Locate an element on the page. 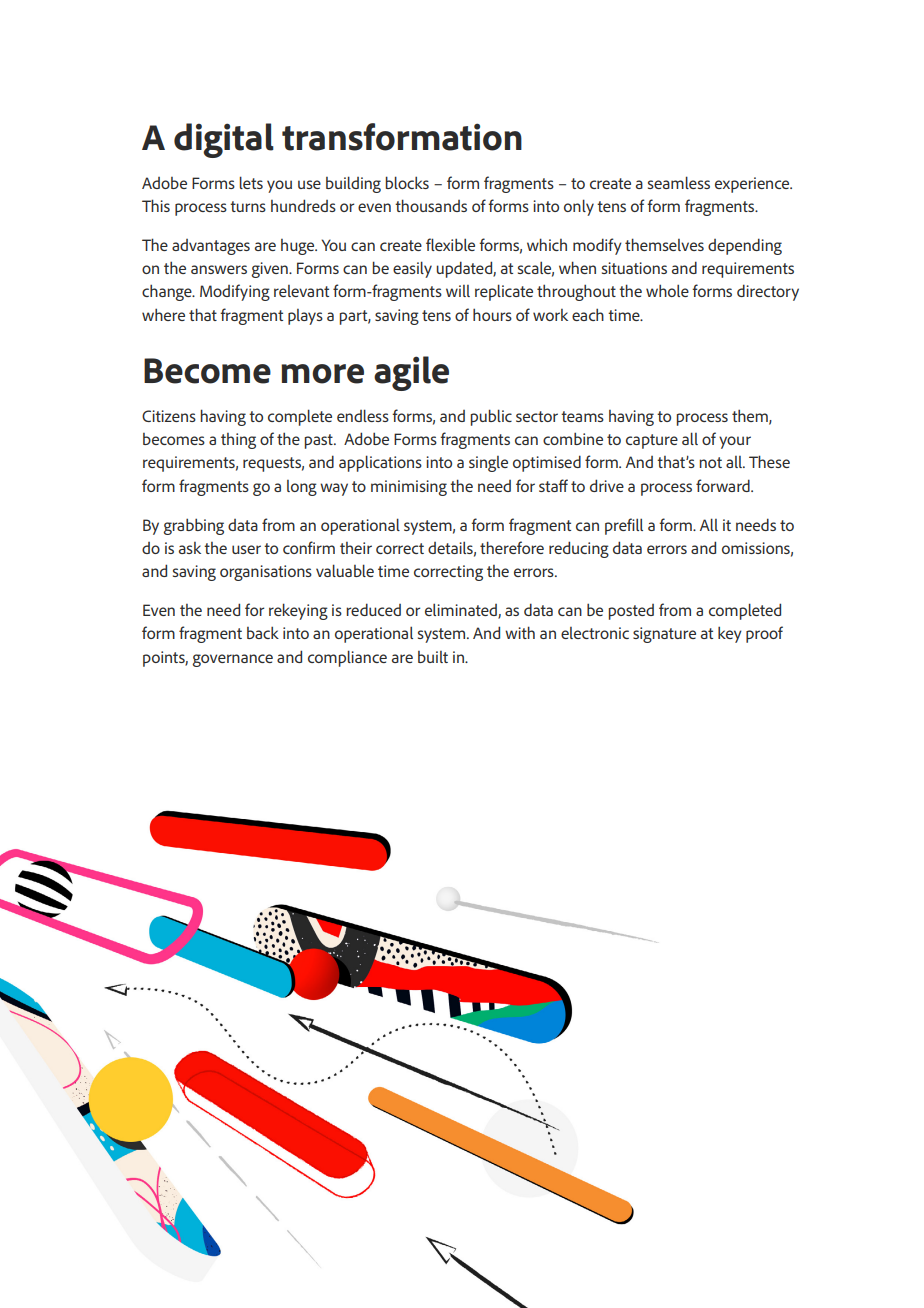  Citizens is located at coordinates (169, 416).
